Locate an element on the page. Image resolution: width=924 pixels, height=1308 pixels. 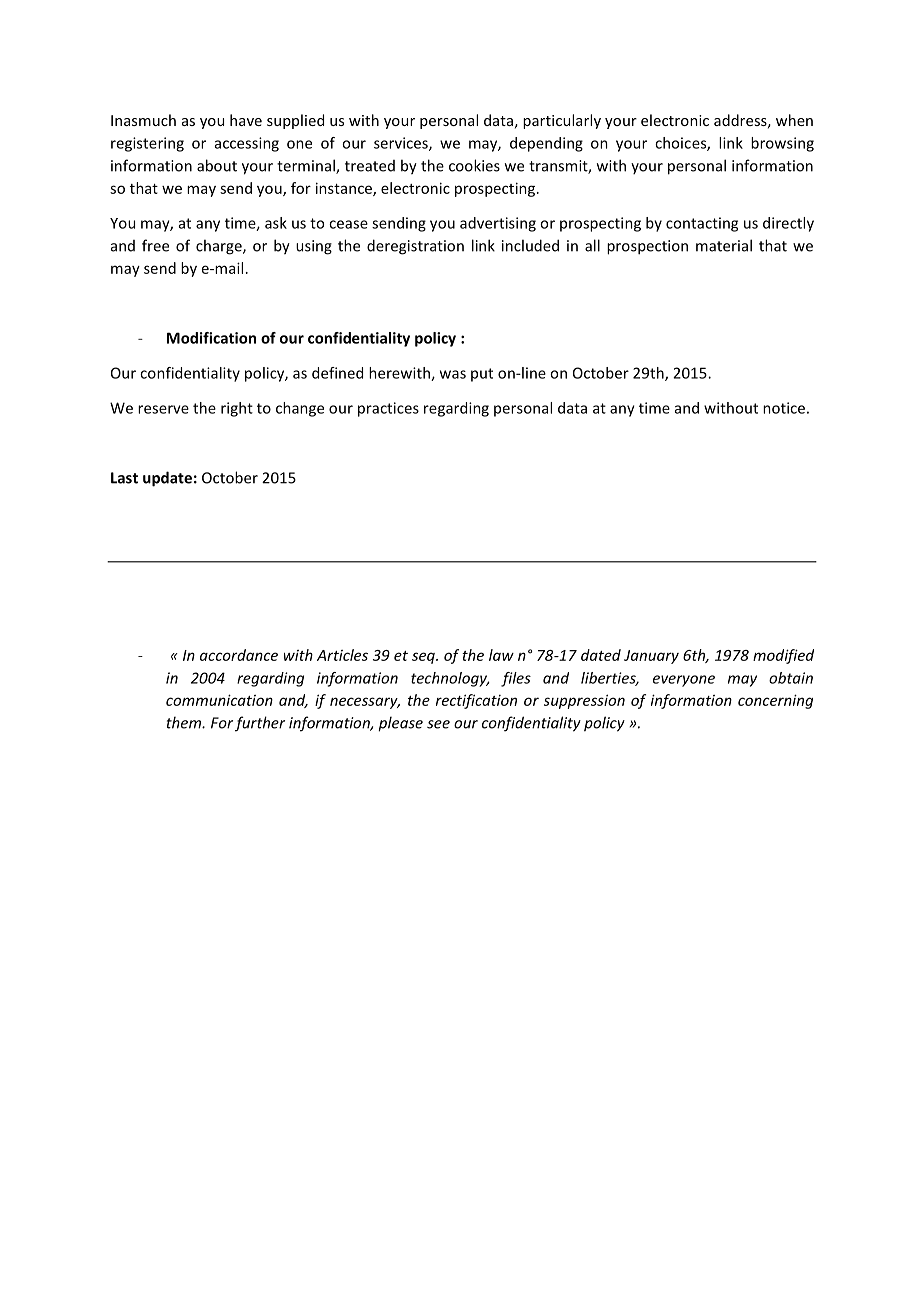
Modification is located at coordinates (211, 338).
